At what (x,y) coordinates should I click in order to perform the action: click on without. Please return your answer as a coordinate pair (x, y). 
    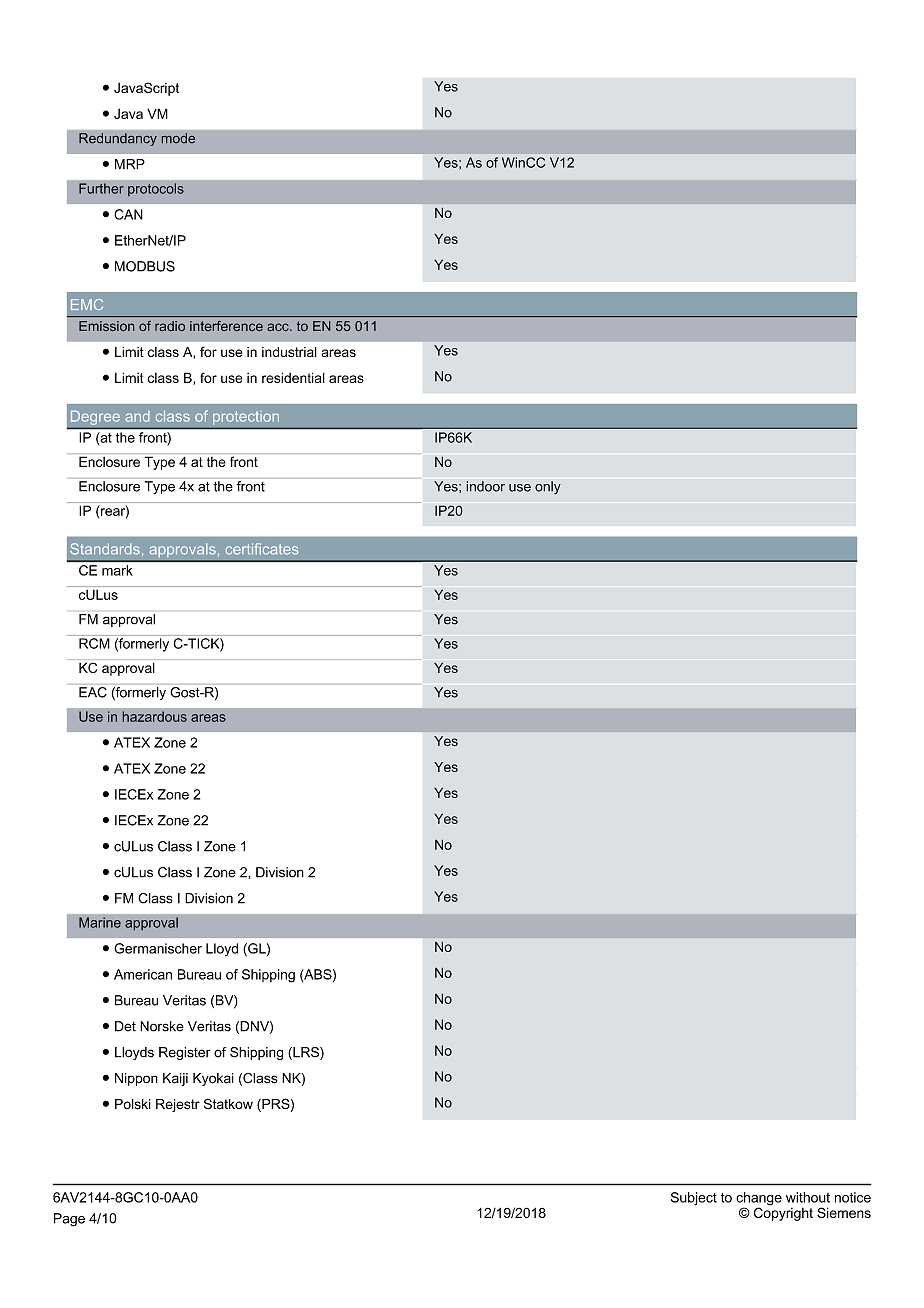
    Looking at the image, I should click on (808, 1197).
